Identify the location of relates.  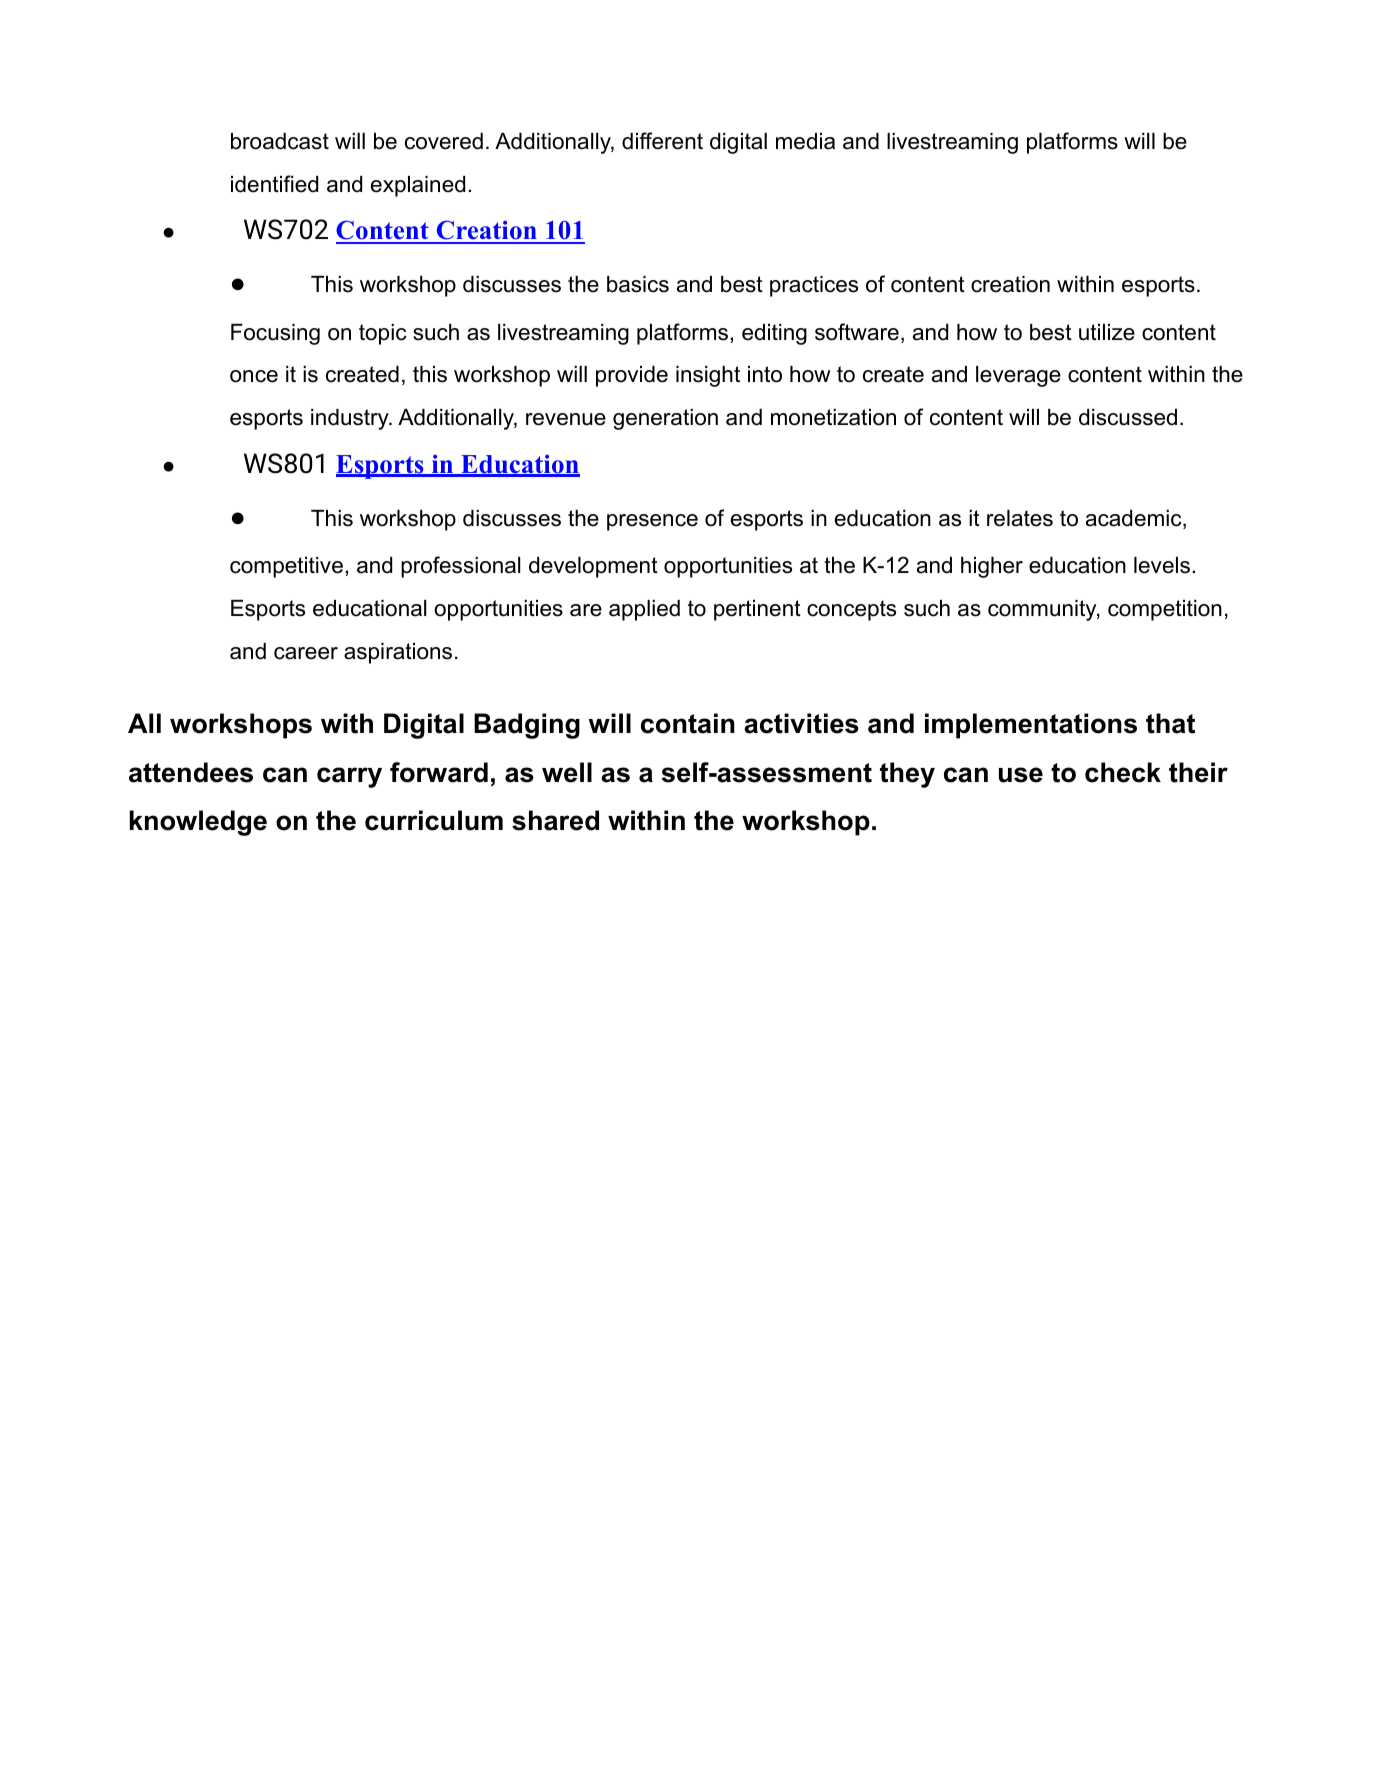
(1020, 518).
